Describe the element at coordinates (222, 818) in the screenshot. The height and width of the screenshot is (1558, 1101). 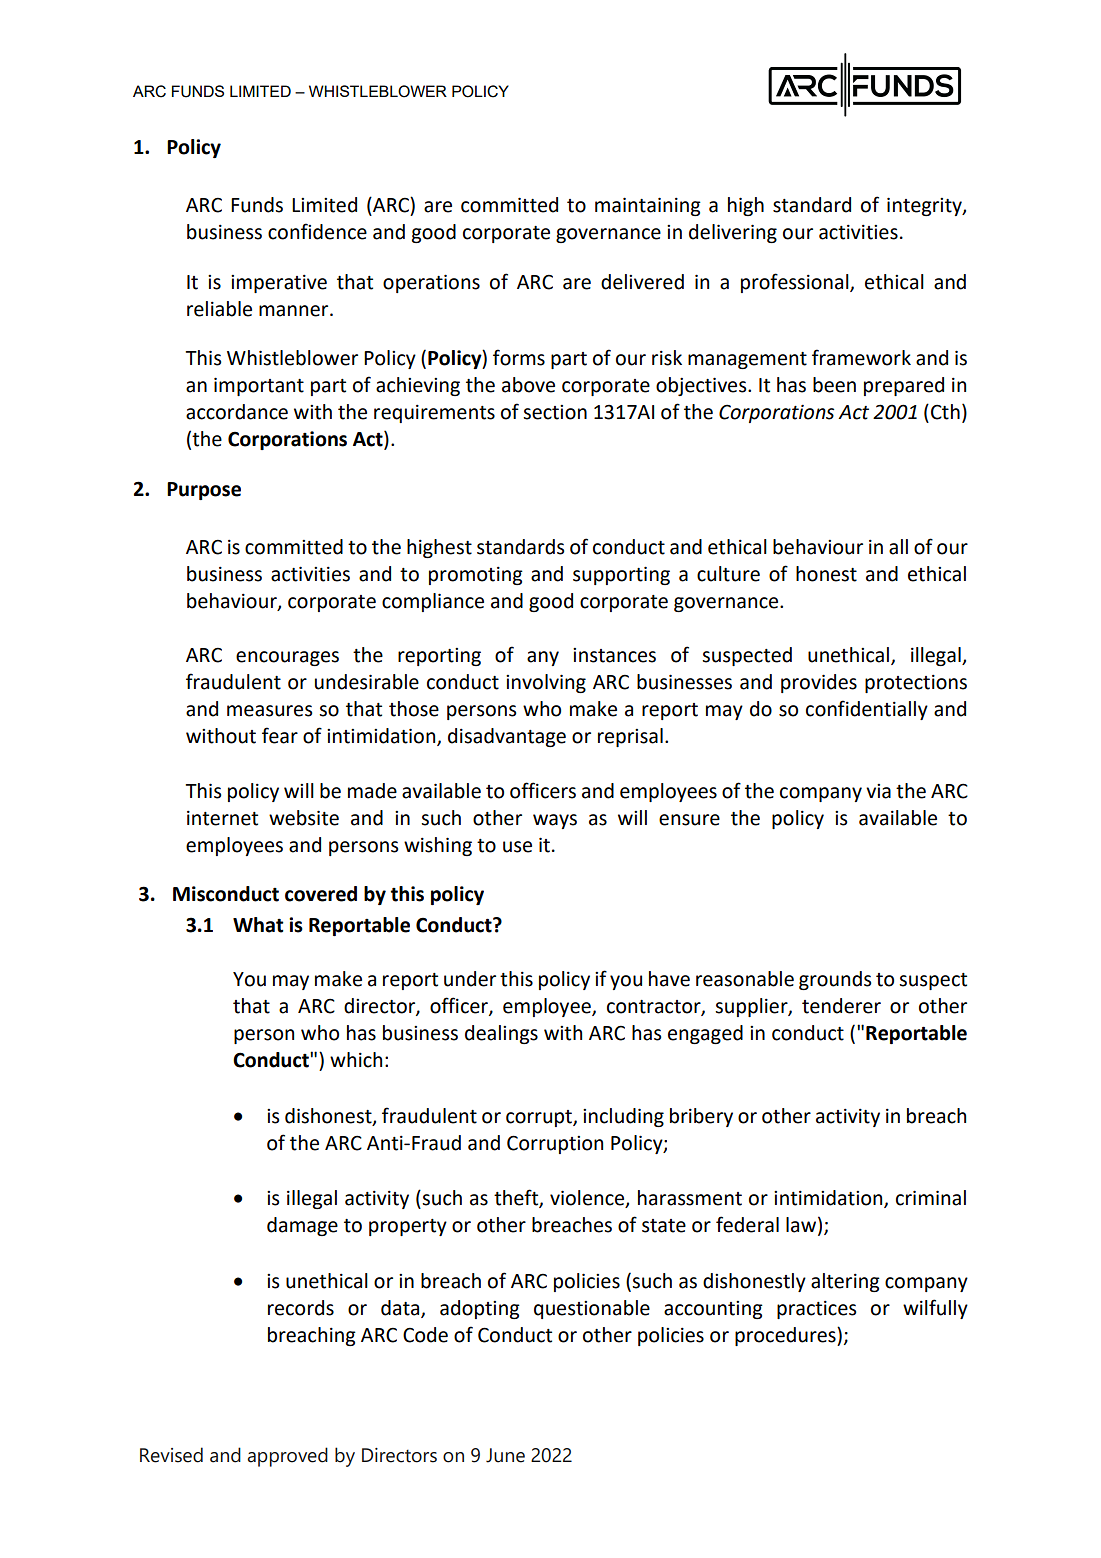
I see `internet` at that location.
